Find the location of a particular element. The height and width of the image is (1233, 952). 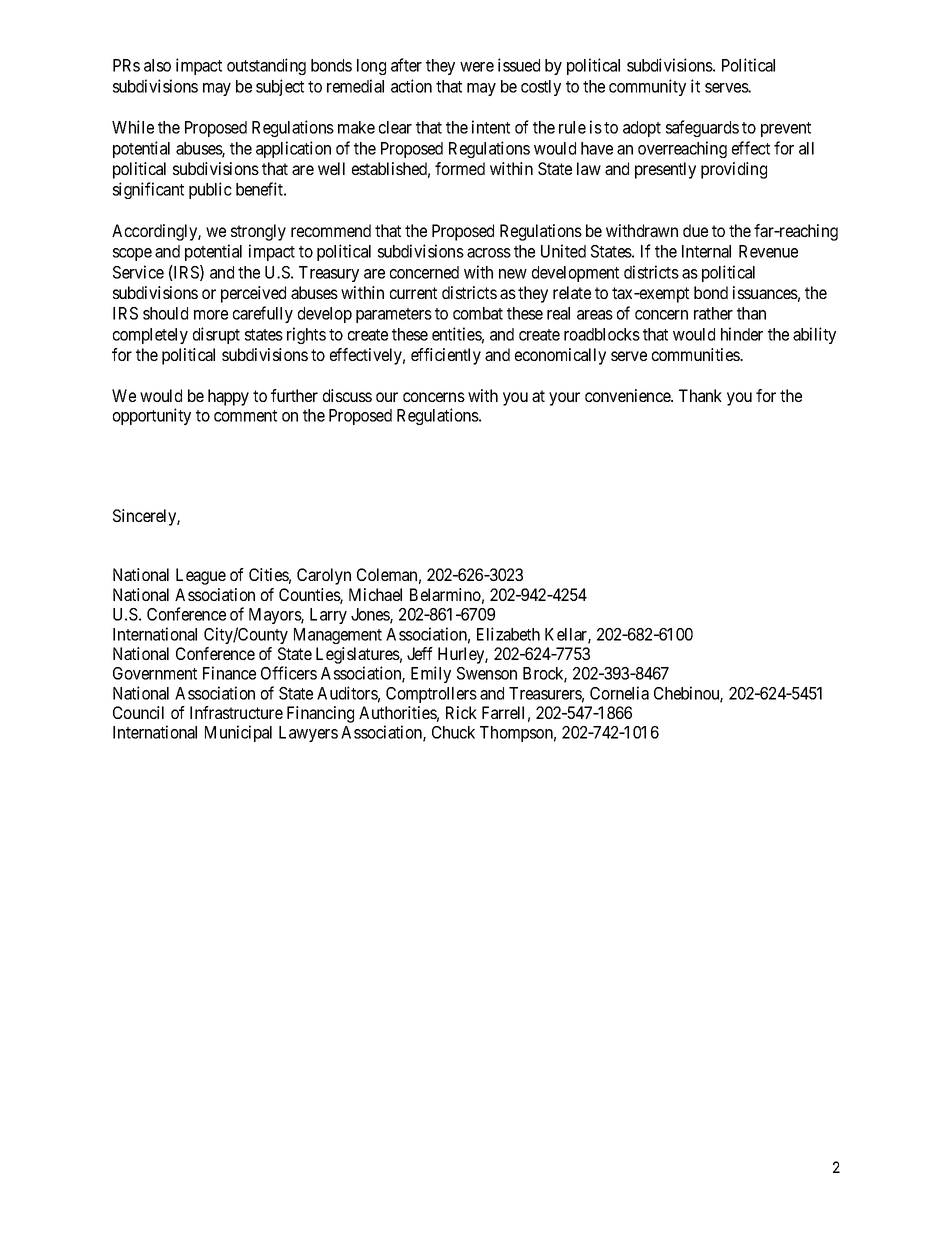

outstanding is located at coordinates (266, 66).
